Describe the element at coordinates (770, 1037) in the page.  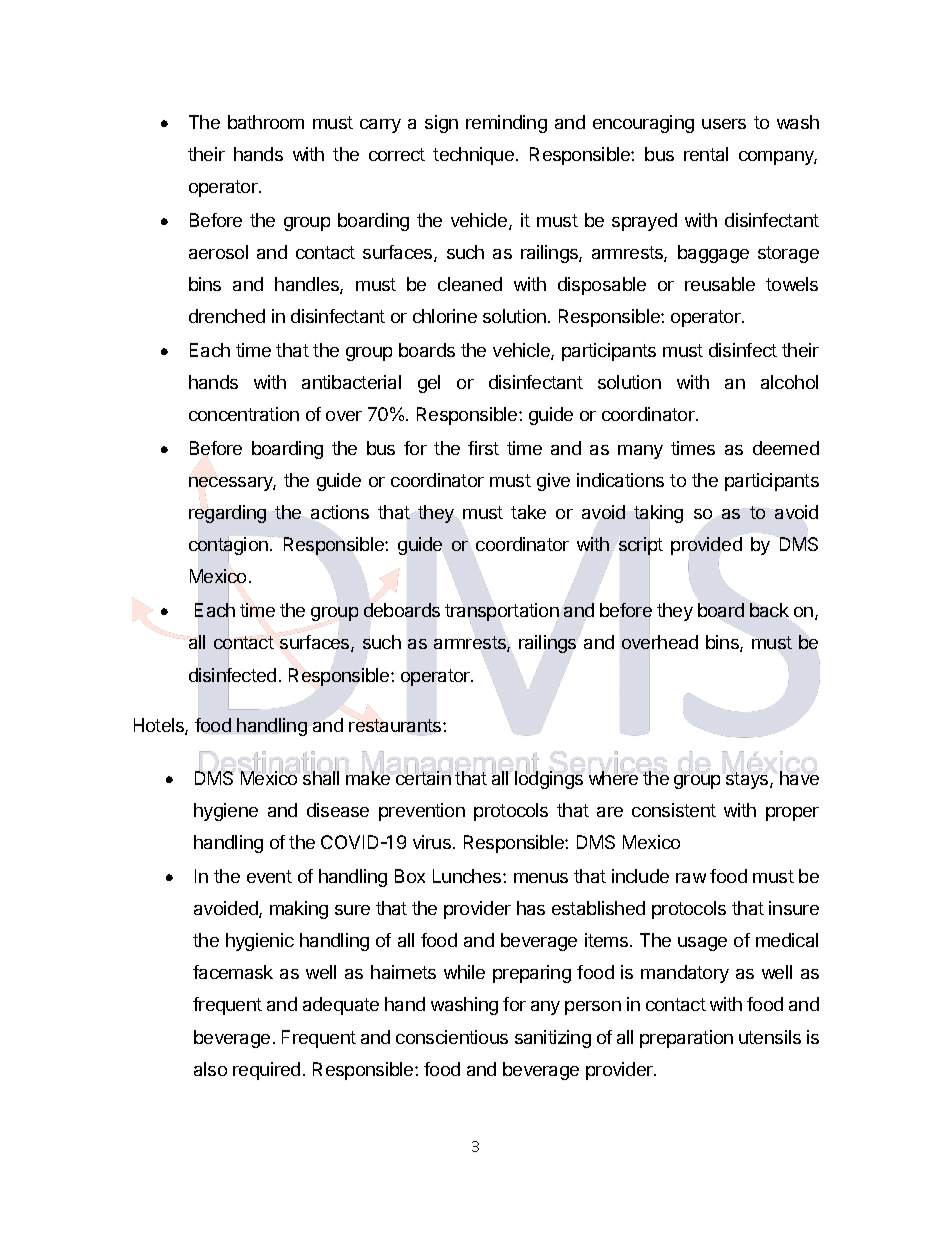
I see `utensils` at that location.
